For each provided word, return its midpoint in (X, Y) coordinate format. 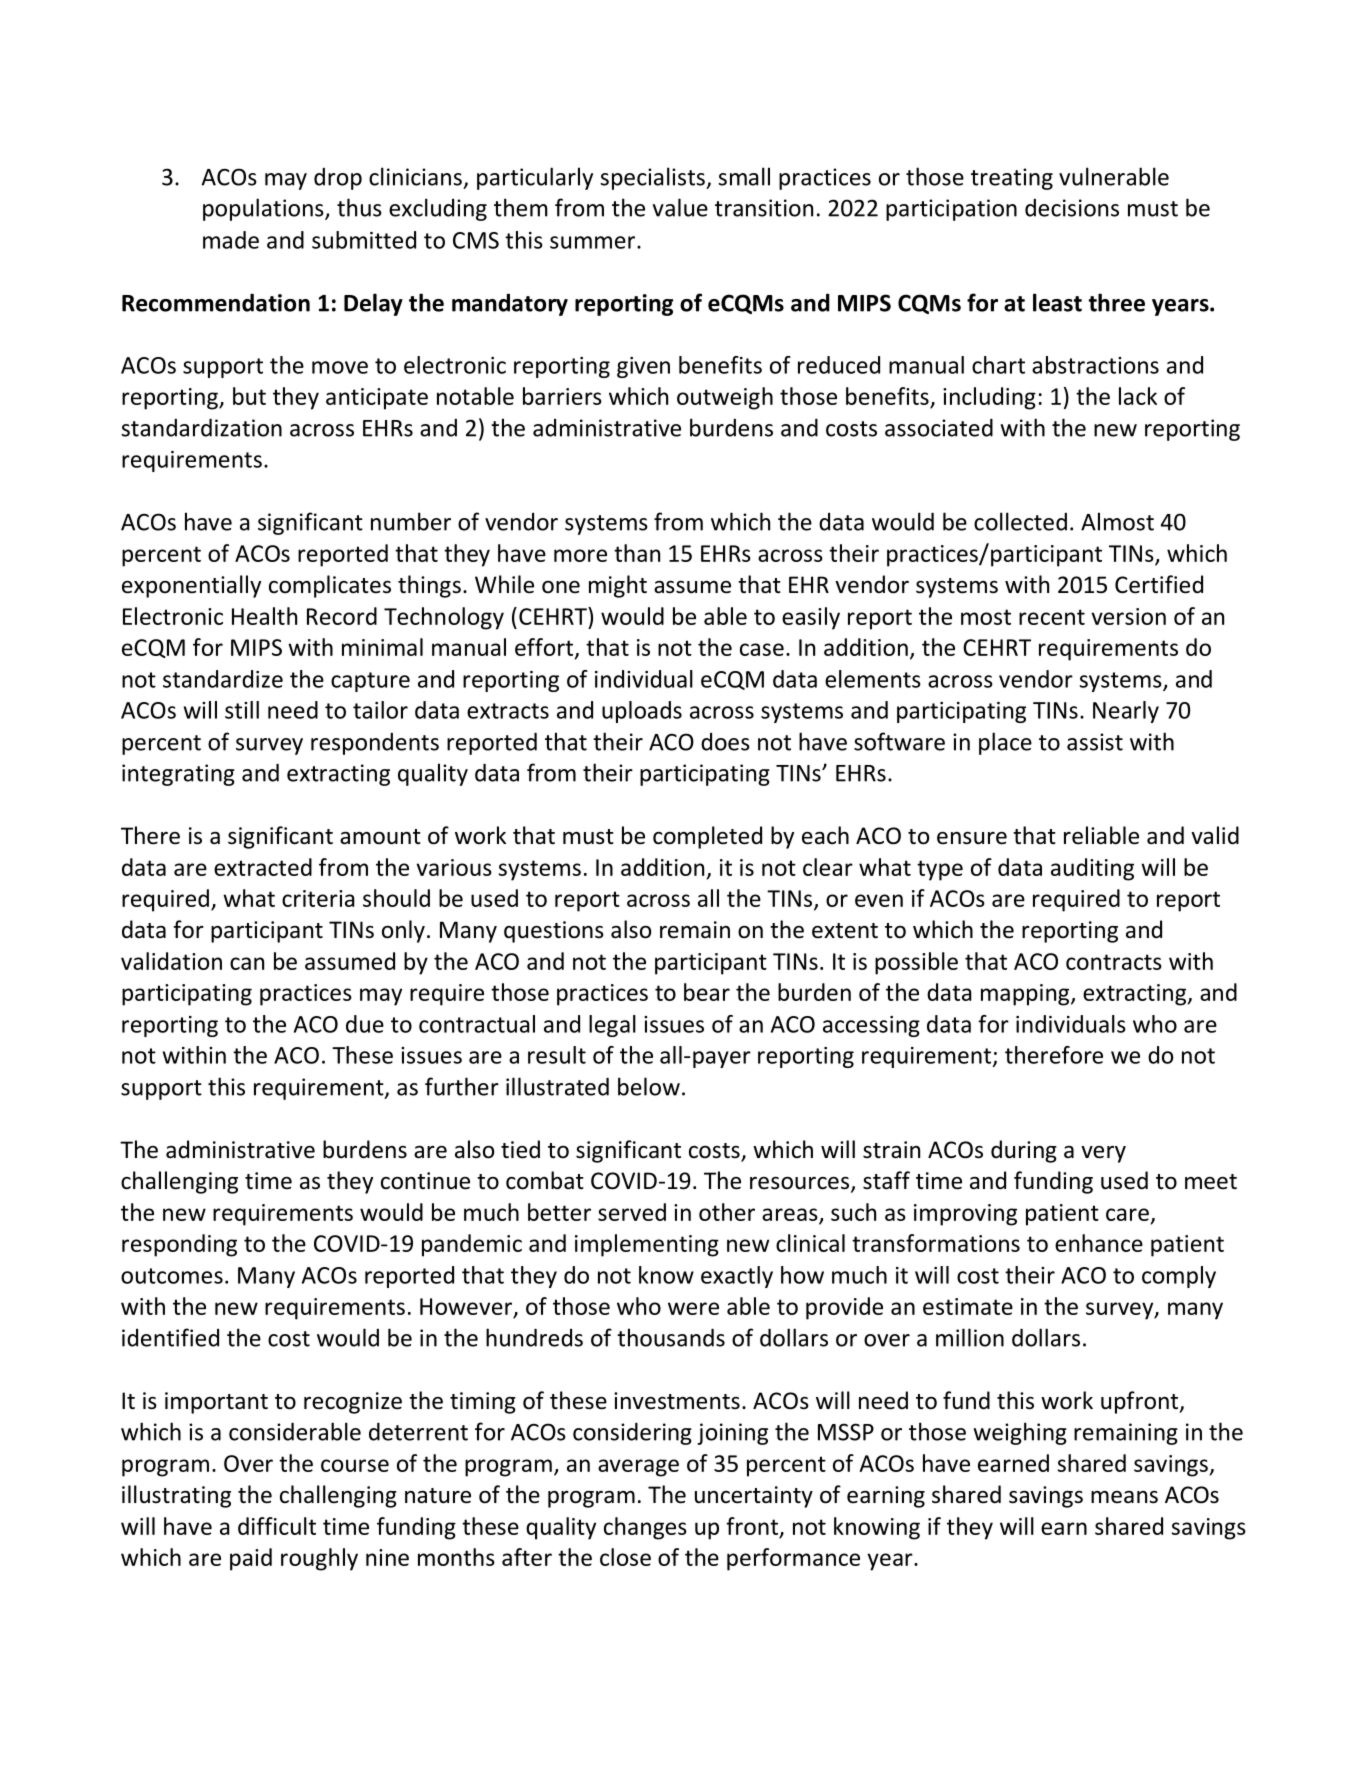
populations (264, 209)
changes (645, 1528)
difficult (277, 1526)
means (1124, 1497)
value (680, 207)
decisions (1072, 208)
